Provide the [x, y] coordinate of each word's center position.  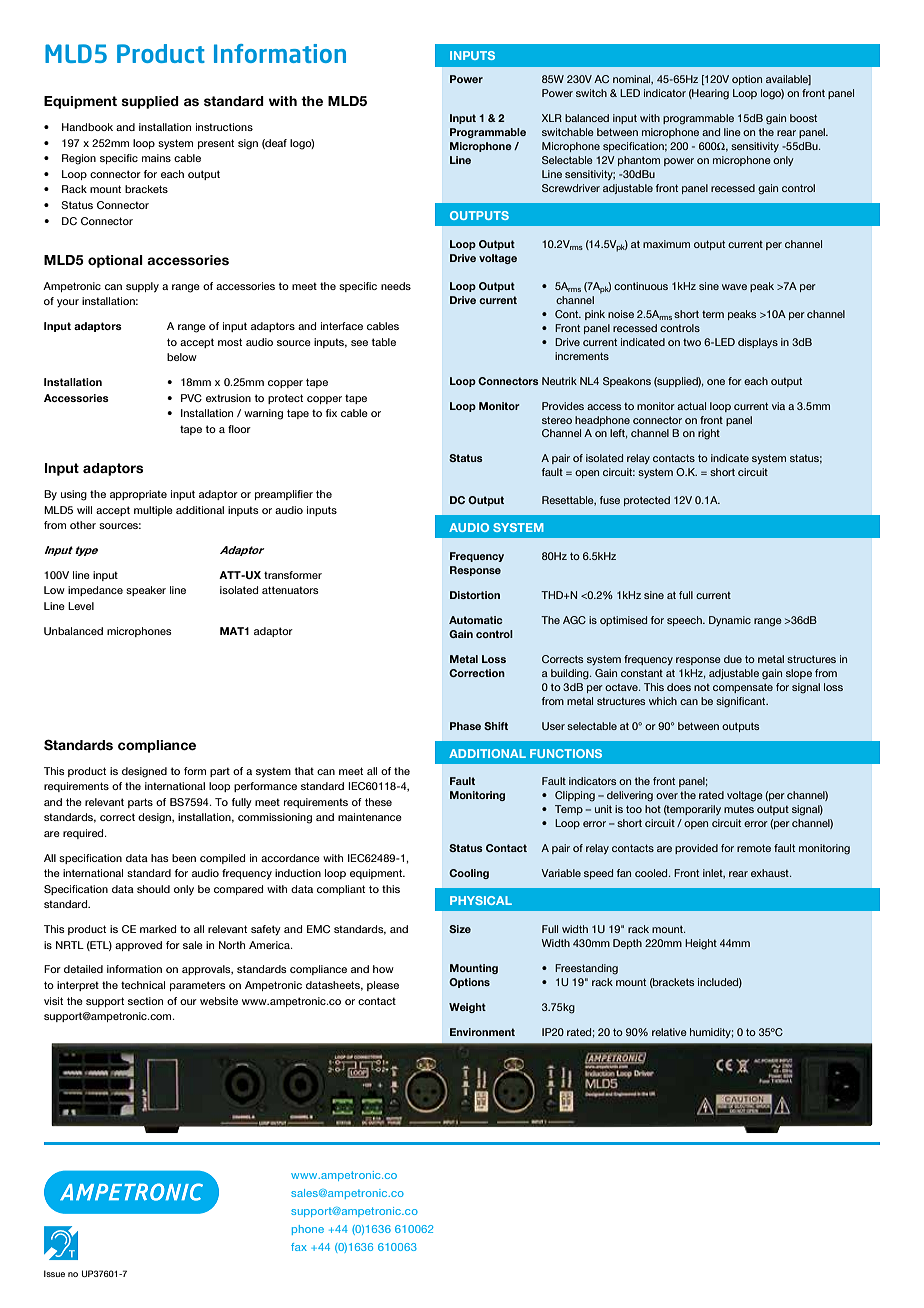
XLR [552, 118]
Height [701, 944]
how [383, 969]
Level [81, 606]
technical [143, 985]
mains [156, 158]
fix [331, 413]
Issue [54, 1273]
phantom [639, 161]
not [702, 687]
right [709, 434]
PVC [191, 398]
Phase [465, 726]
